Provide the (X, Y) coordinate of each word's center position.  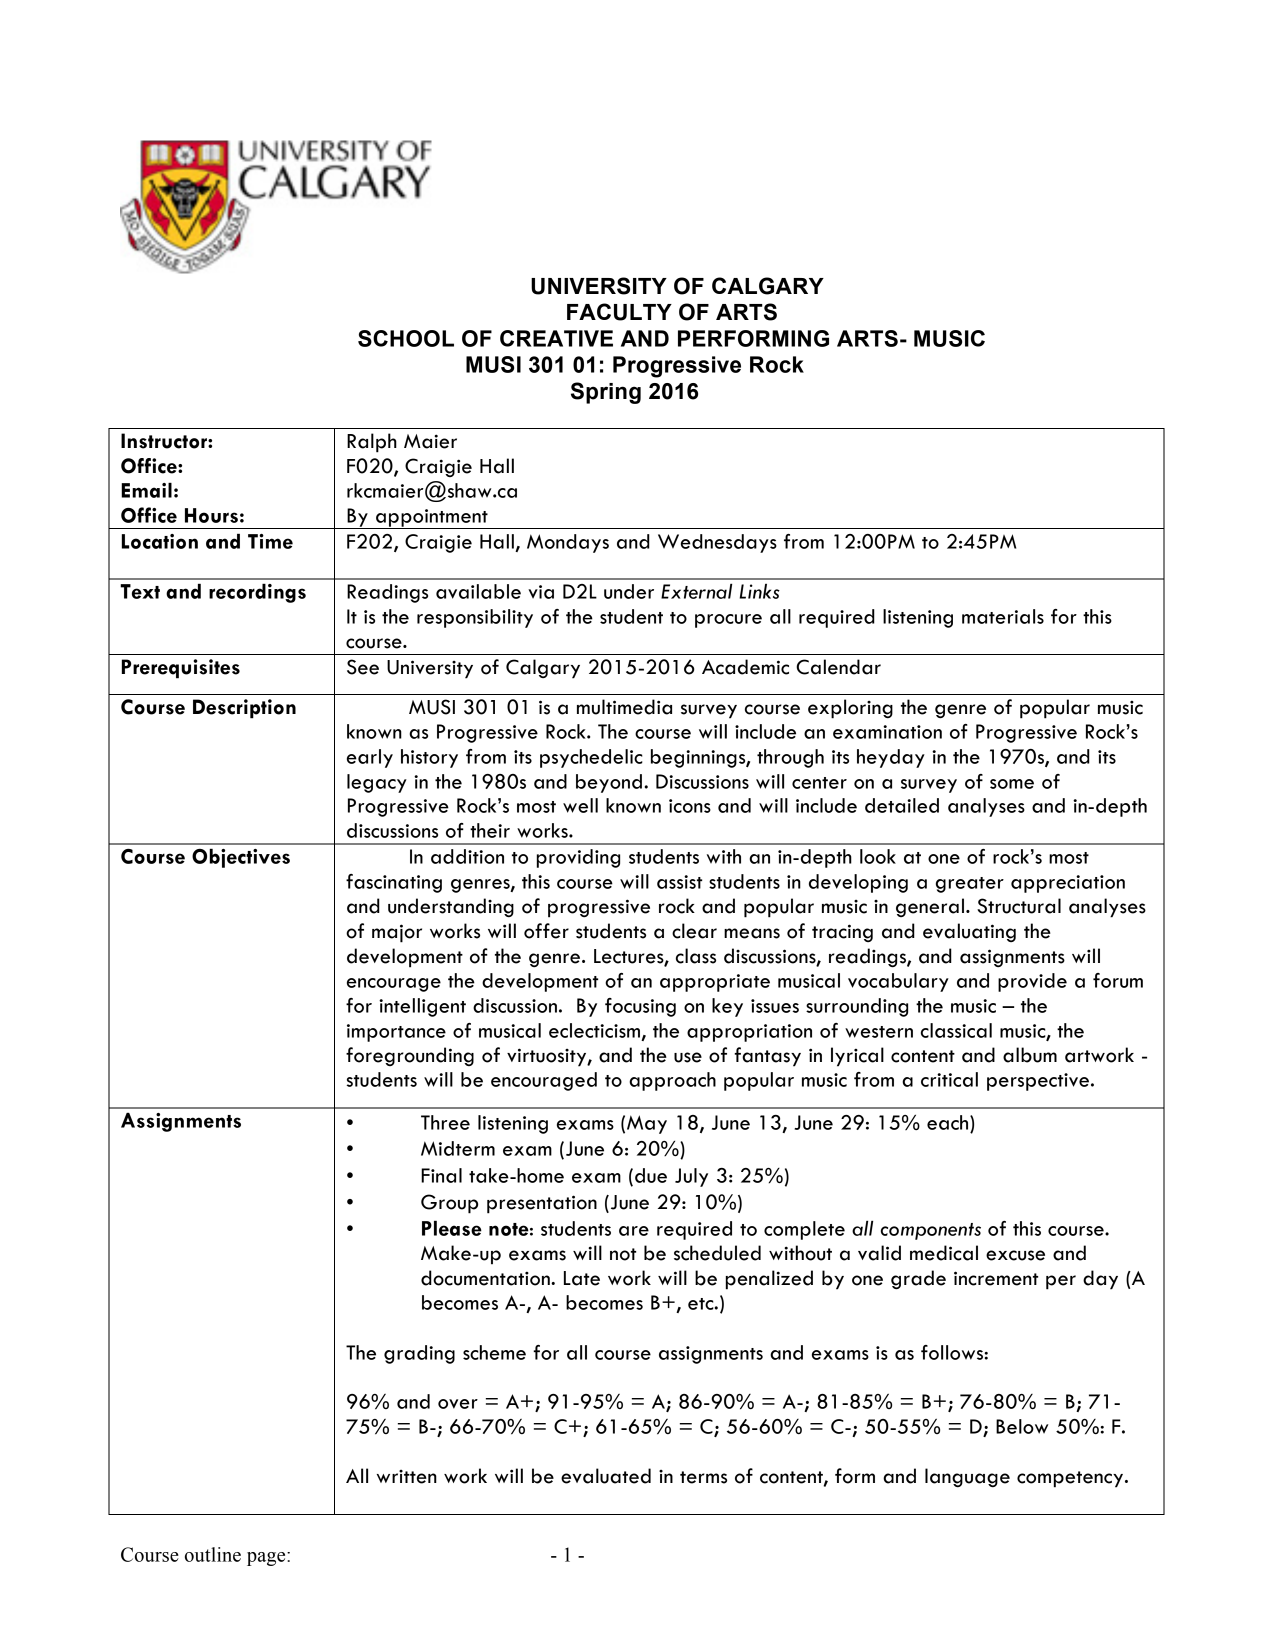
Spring (606, 393)
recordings (257, 593)
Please (452, 1228)
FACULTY (619, 312)
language (967, 1477)
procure (728, 621)
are (634, 1231)
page (267, 1559)
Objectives (241, 858)
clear (694, 931)
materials (1003, 616)
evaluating (969, 932)
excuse (1015, 1255)
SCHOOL (406, 338)
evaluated (606, 1476)
